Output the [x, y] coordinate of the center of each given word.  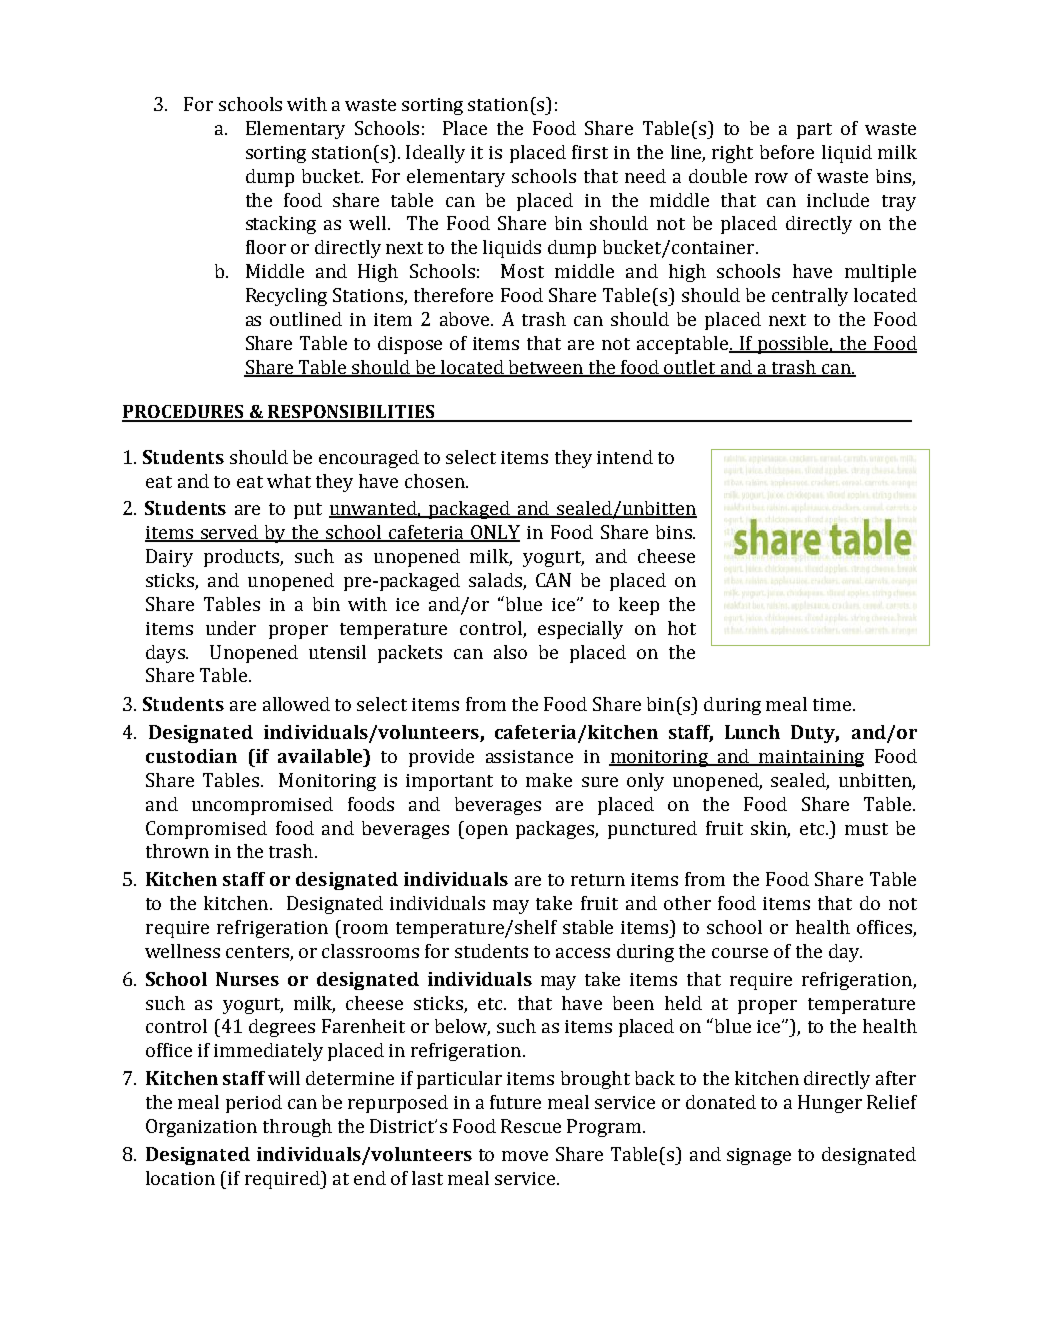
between [545, 368]
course [740, 953]
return [598, 880]
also [510, 652]
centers [257, 952]
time [833, 704]
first [590, 152]
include [838, 200]
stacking [281, 225]
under [231, 628]
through [297, 1128]
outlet [690, 368]
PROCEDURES [184, 413]
